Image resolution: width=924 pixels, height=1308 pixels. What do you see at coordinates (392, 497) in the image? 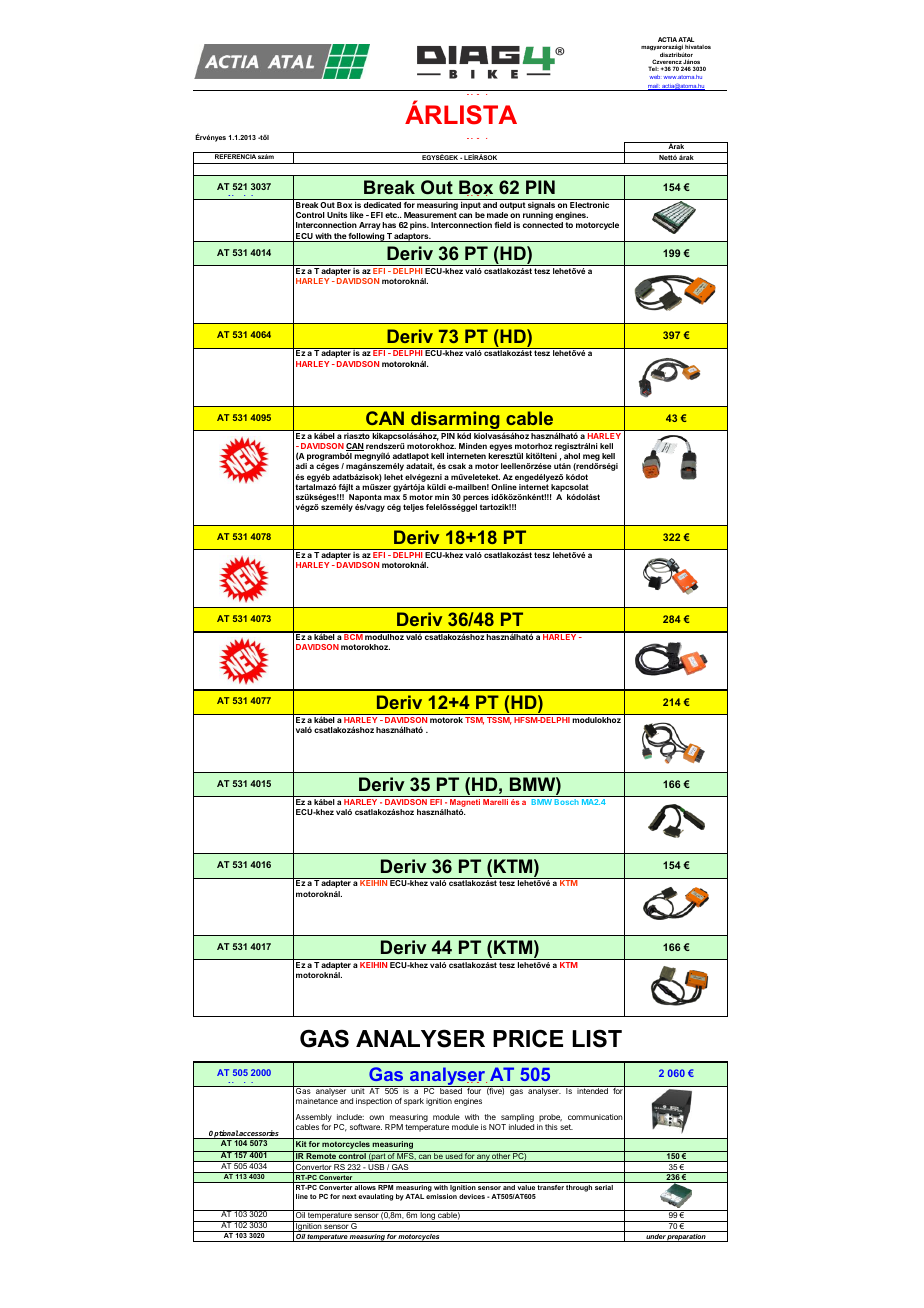
I see `max` at bounding box center [392, 497].
